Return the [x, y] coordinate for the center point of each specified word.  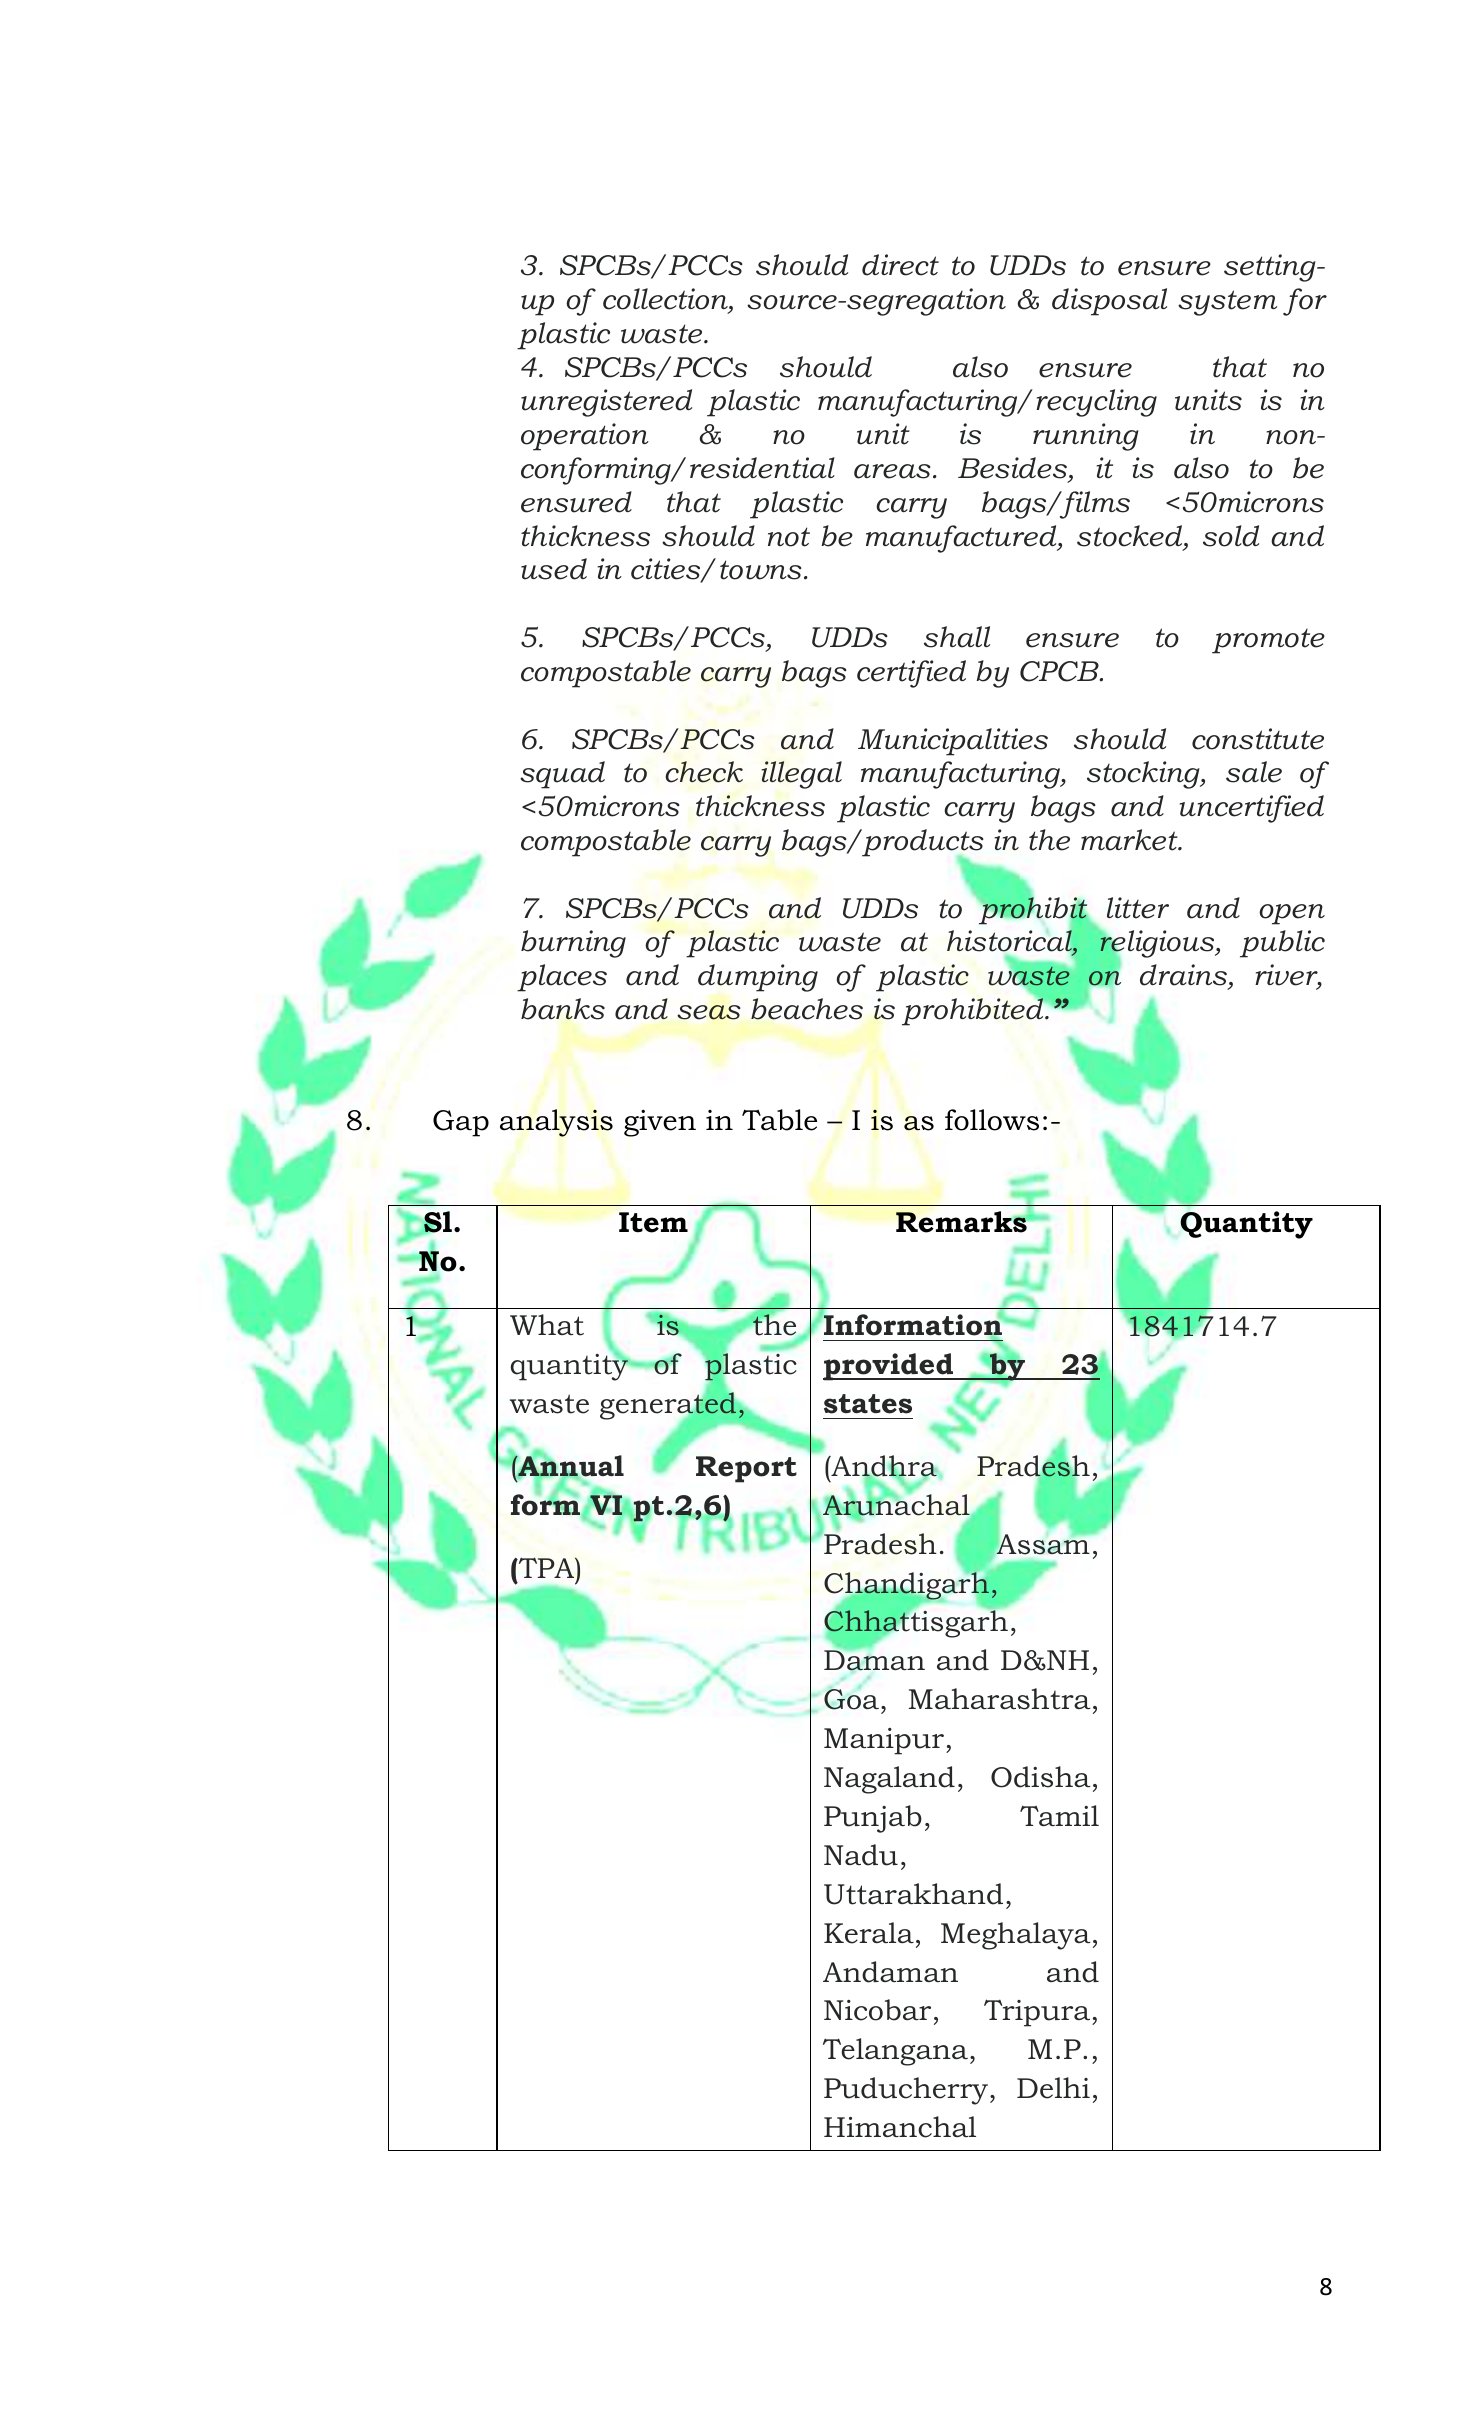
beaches [807, 1009]
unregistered [606, 403]
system [1227, 303]
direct [900, 265]
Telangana [895, 2052]
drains [1184, 976]
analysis [556, 1123]
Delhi [1053, 2088]
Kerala [869, 1933]
